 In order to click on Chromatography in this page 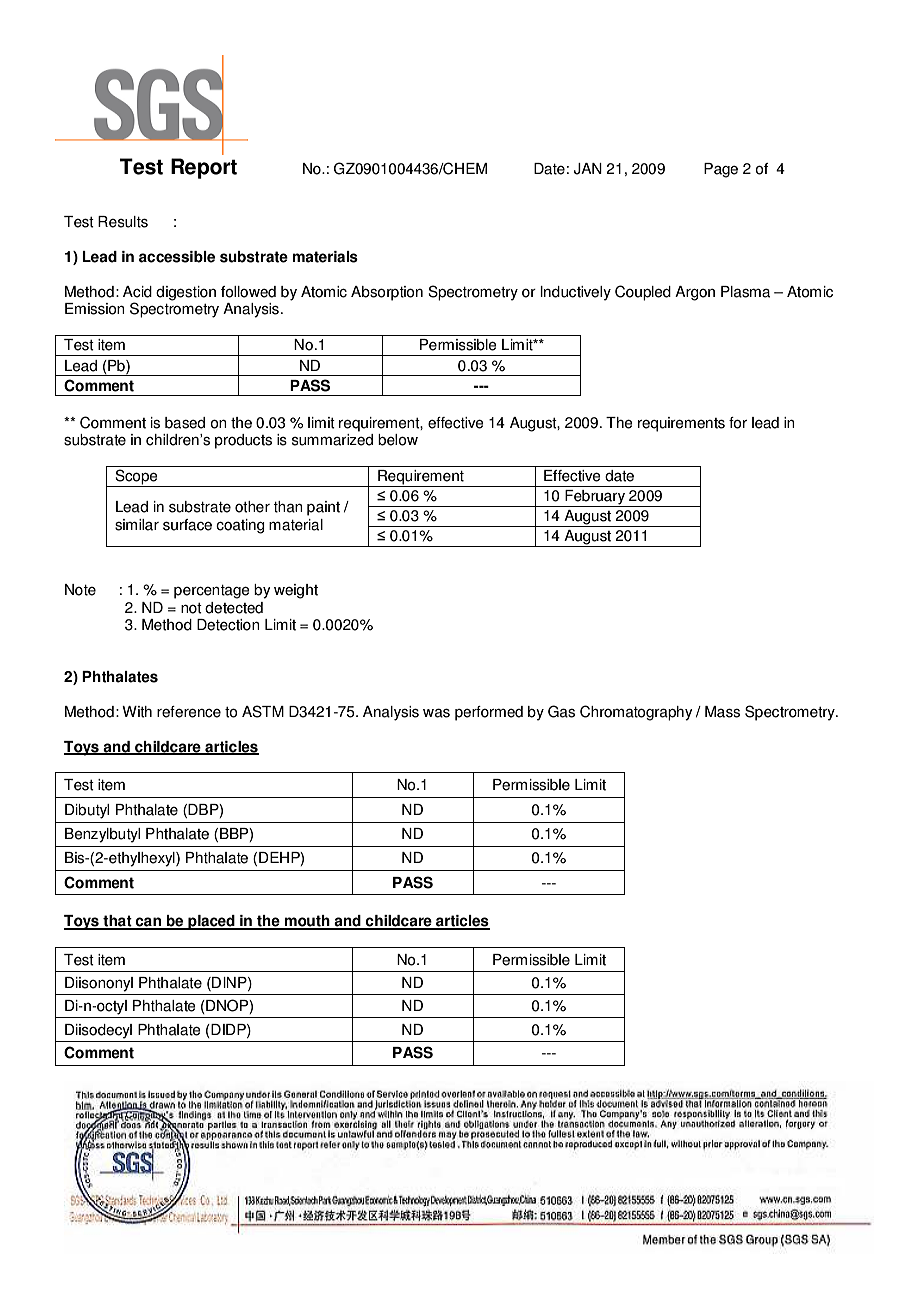, I will do `click(636, 713)`.
